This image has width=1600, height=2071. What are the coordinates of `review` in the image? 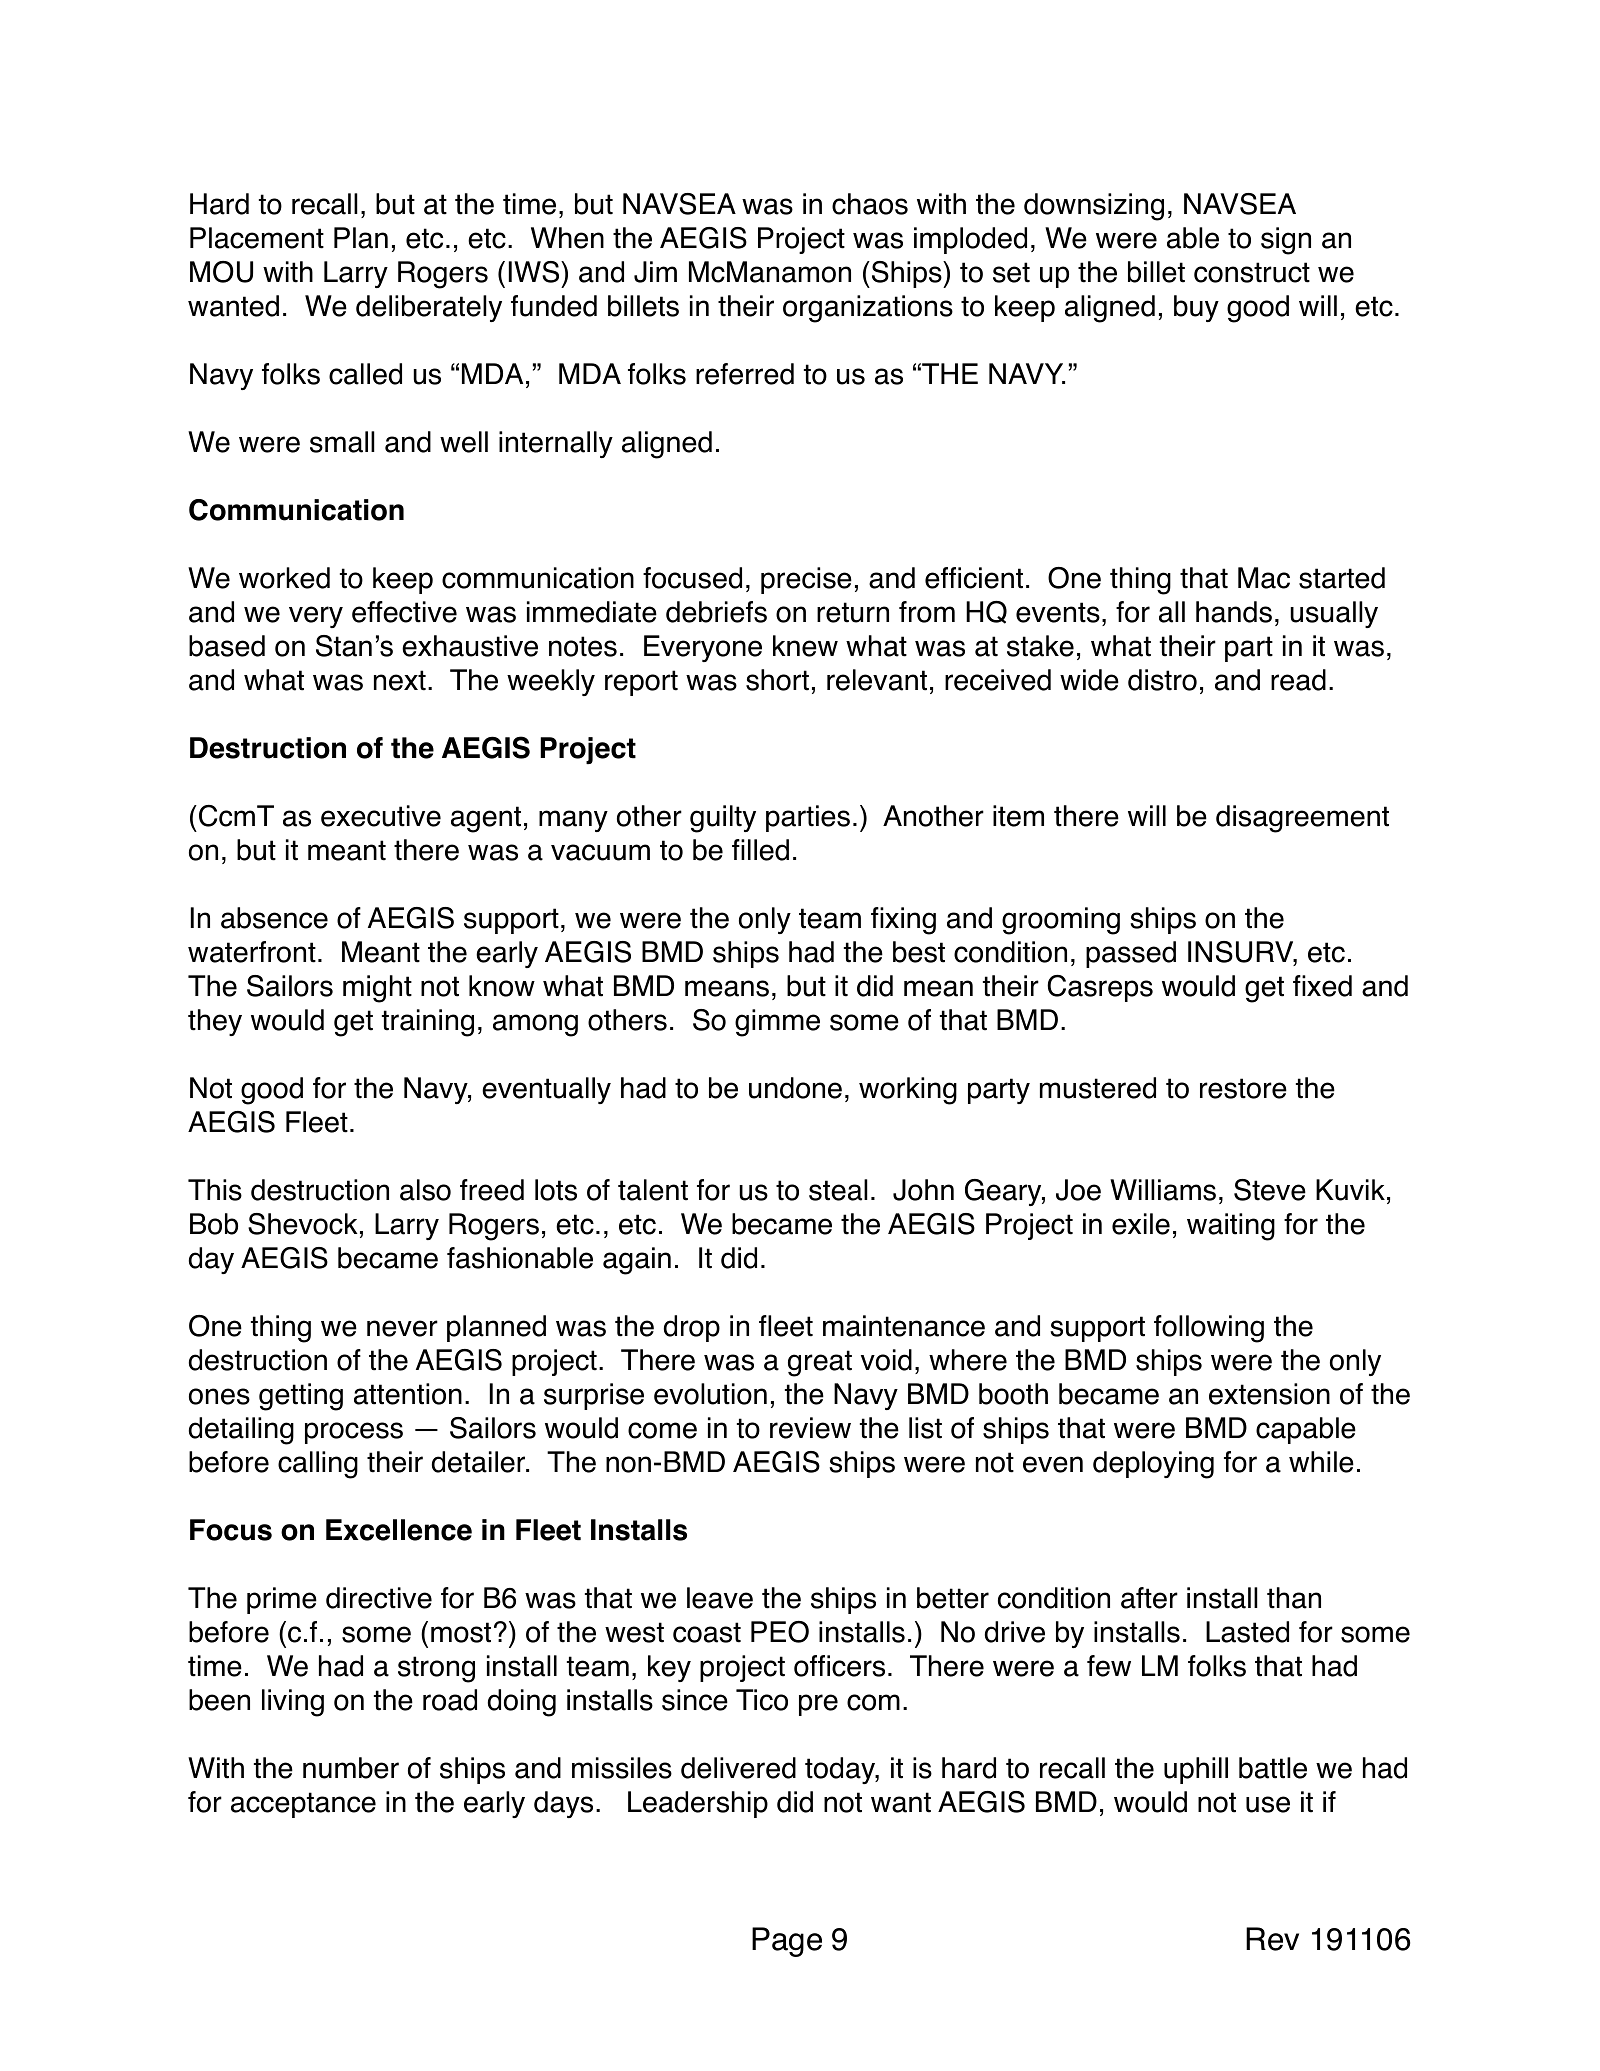 It's located at (810, 1428).
